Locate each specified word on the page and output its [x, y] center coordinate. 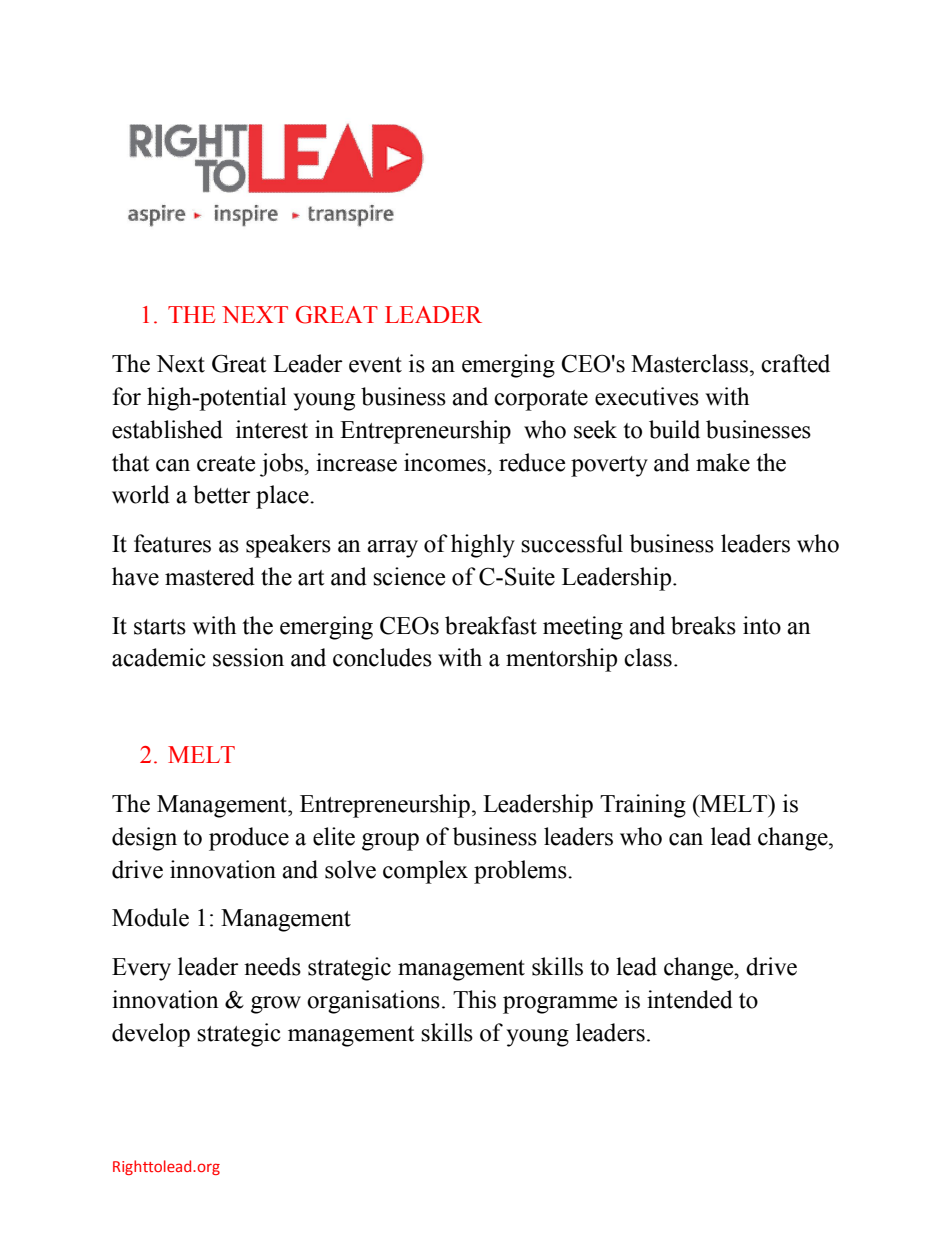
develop [151, 1035]
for [127, 396]
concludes [382, 657]
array [392, 549]
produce [249, 839]
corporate [541, 400]
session [248, 657]
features [172, 543]
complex [425, 872]
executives [647, 396]
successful [572, 543]
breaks [703, 625]
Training [643, 806]
